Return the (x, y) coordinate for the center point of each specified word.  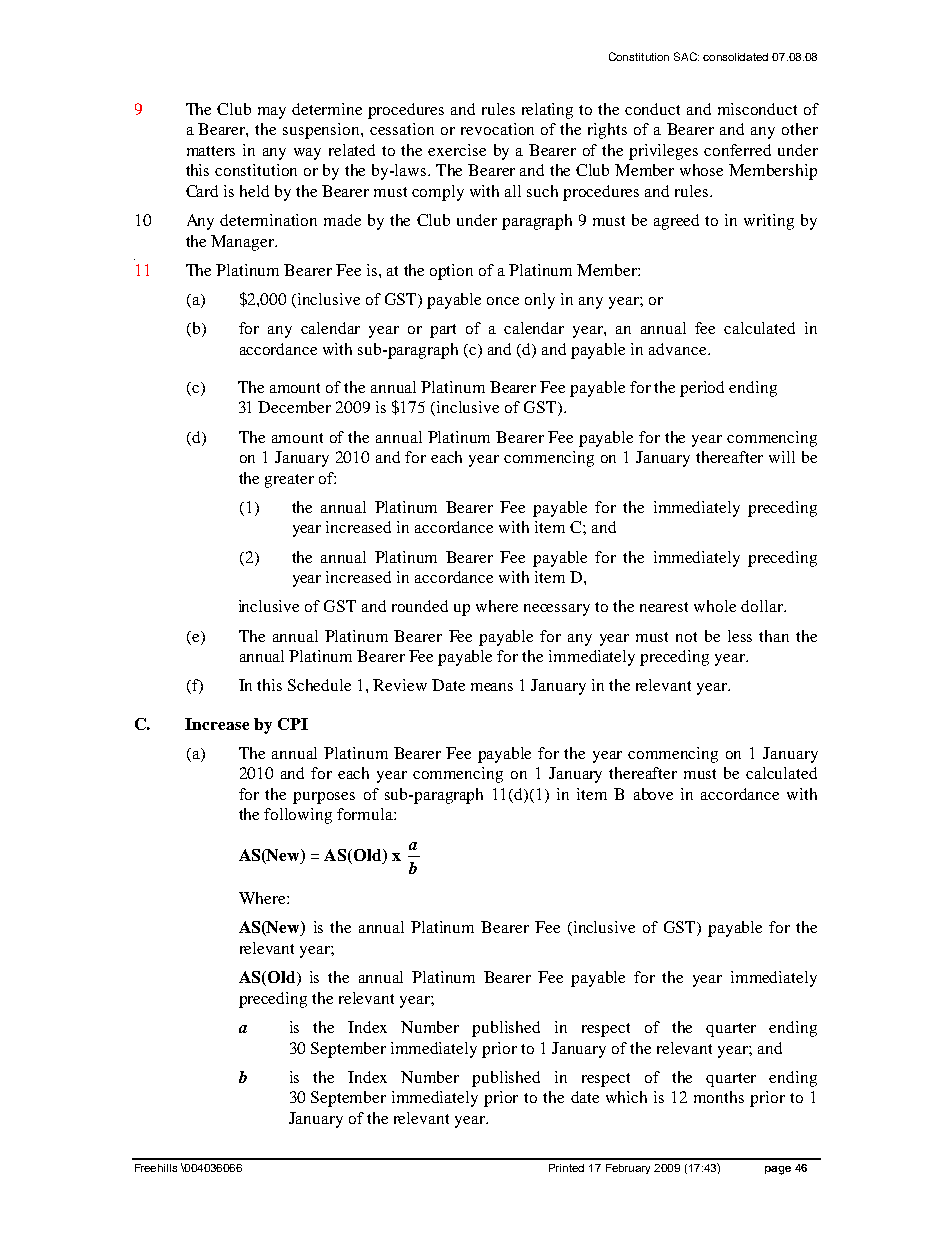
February (628, 1169)
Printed (566, 1168)
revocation (497, 129)
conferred (737, 150)
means (492, 687)
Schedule (319, 685)
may (272, 113)
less (740, 636)
